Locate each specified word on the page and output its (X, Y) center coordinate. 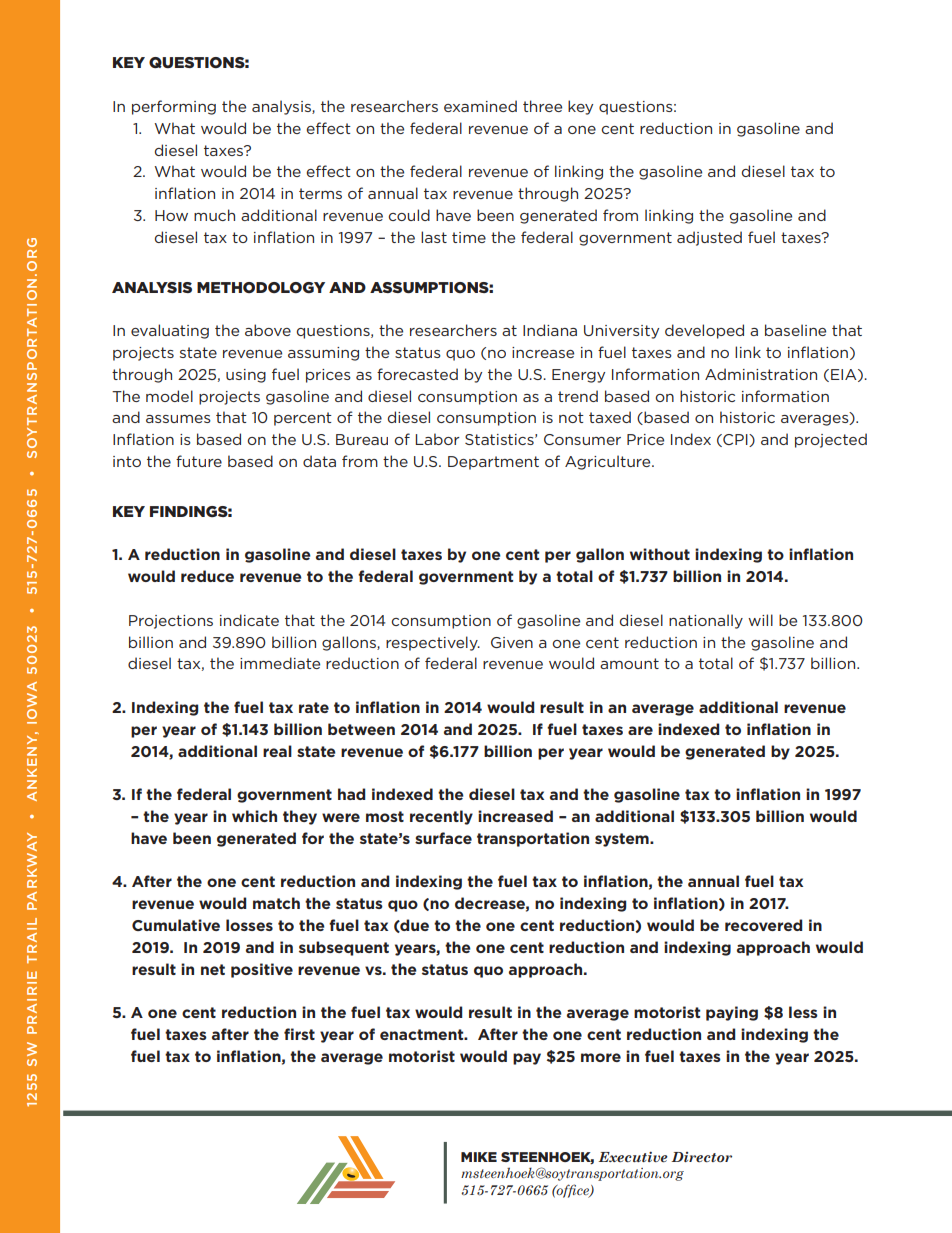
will (760, 620)
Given (512, 642)
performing (174, 107)
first (299, 1034)
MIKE (479, 1157)
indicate (249, 620)
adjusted (709, 238)
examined (480, 106)
